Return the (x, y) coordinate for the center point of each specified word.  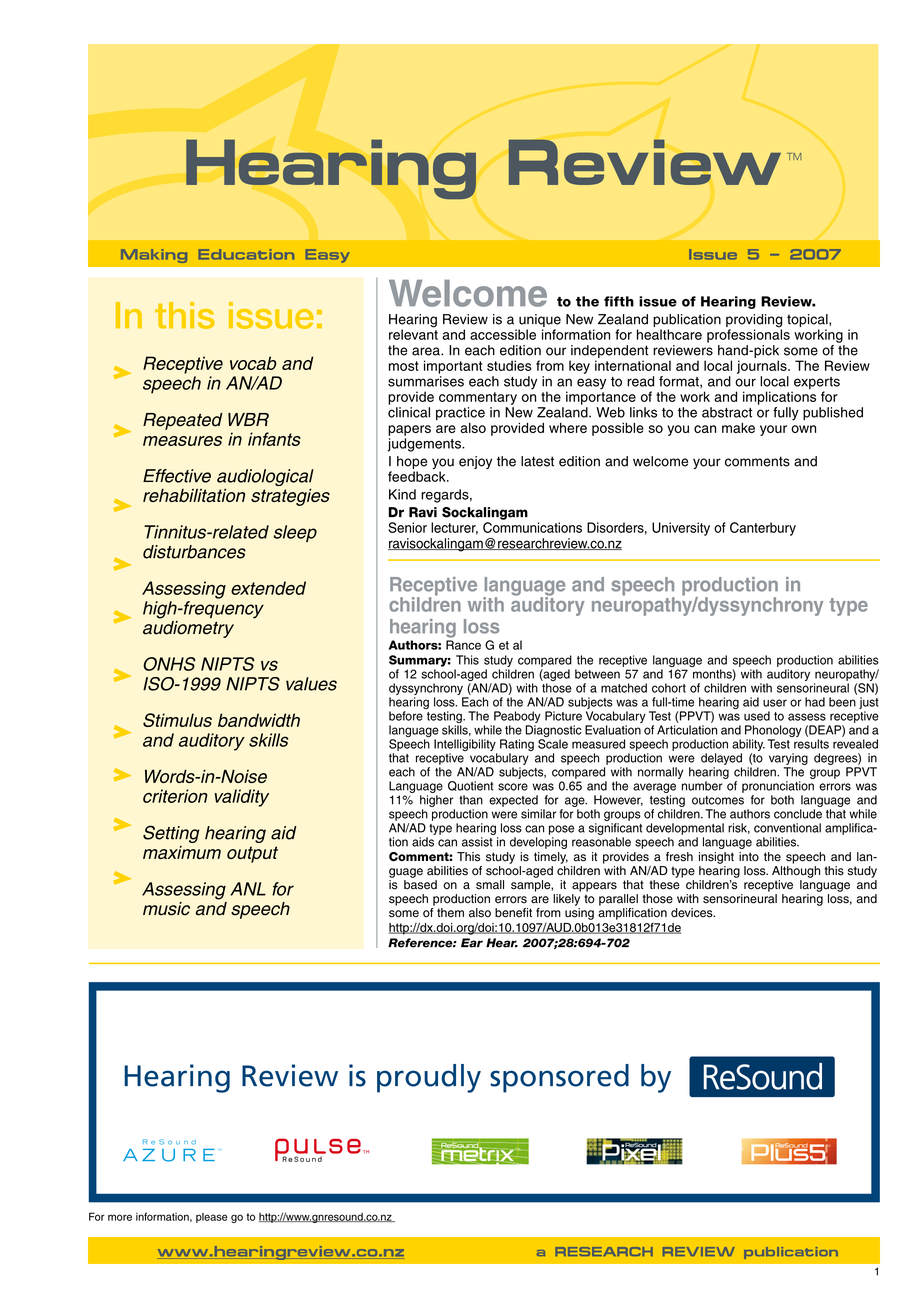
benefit (513, 913)
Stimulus (177, 720)
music (166, 909)
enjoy (475, 462)
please (212, 1218)
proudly (429, 1078)
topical (808, 320)
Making (154, 256)
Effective (177, 476)
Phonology (773, 732)
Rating (517, 746)
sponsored (559, 1078)
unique (540, 320)
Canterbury (763, 529)
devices (693, 913)
